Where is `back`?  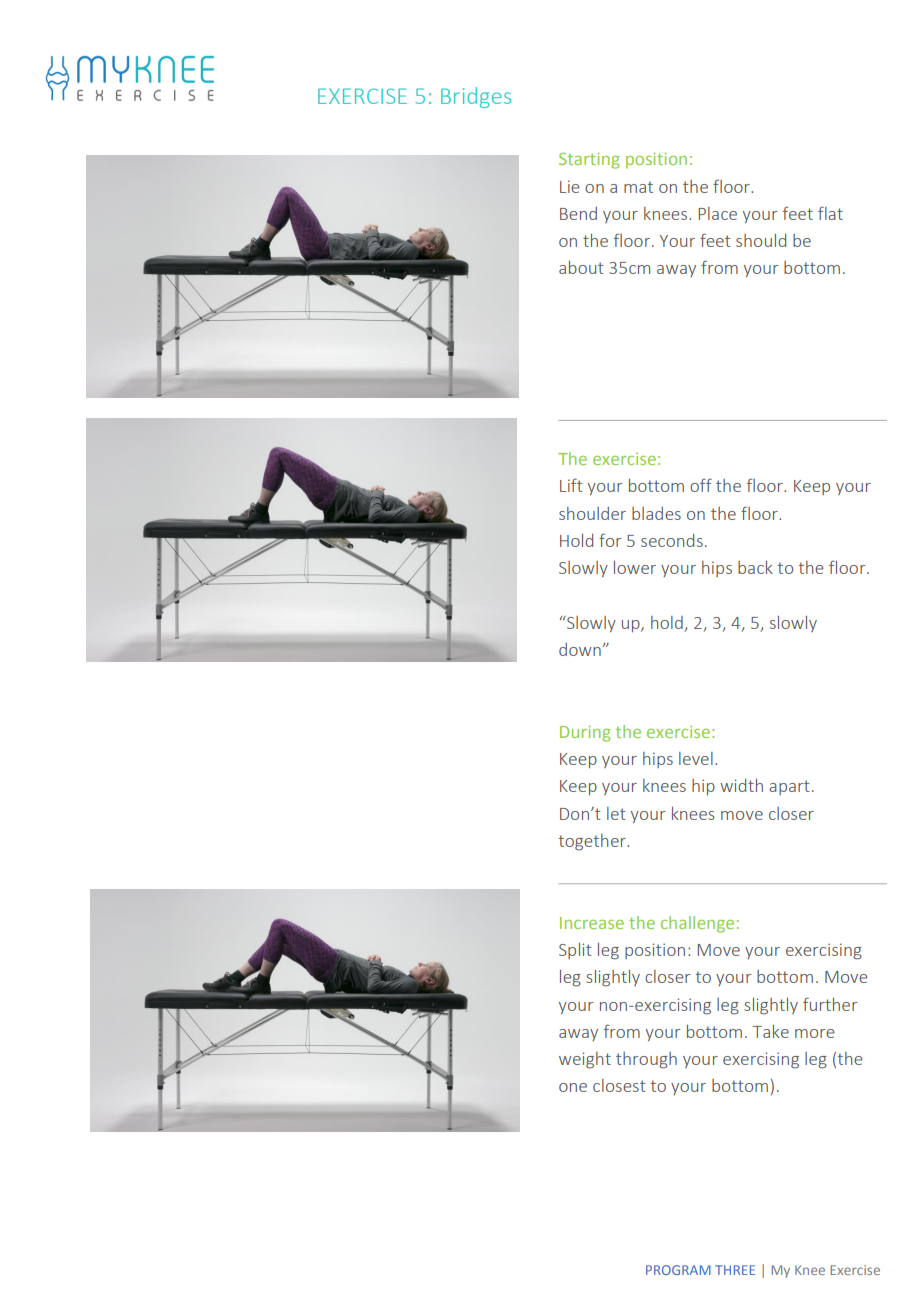
back is located at coordinates (755, 567).
